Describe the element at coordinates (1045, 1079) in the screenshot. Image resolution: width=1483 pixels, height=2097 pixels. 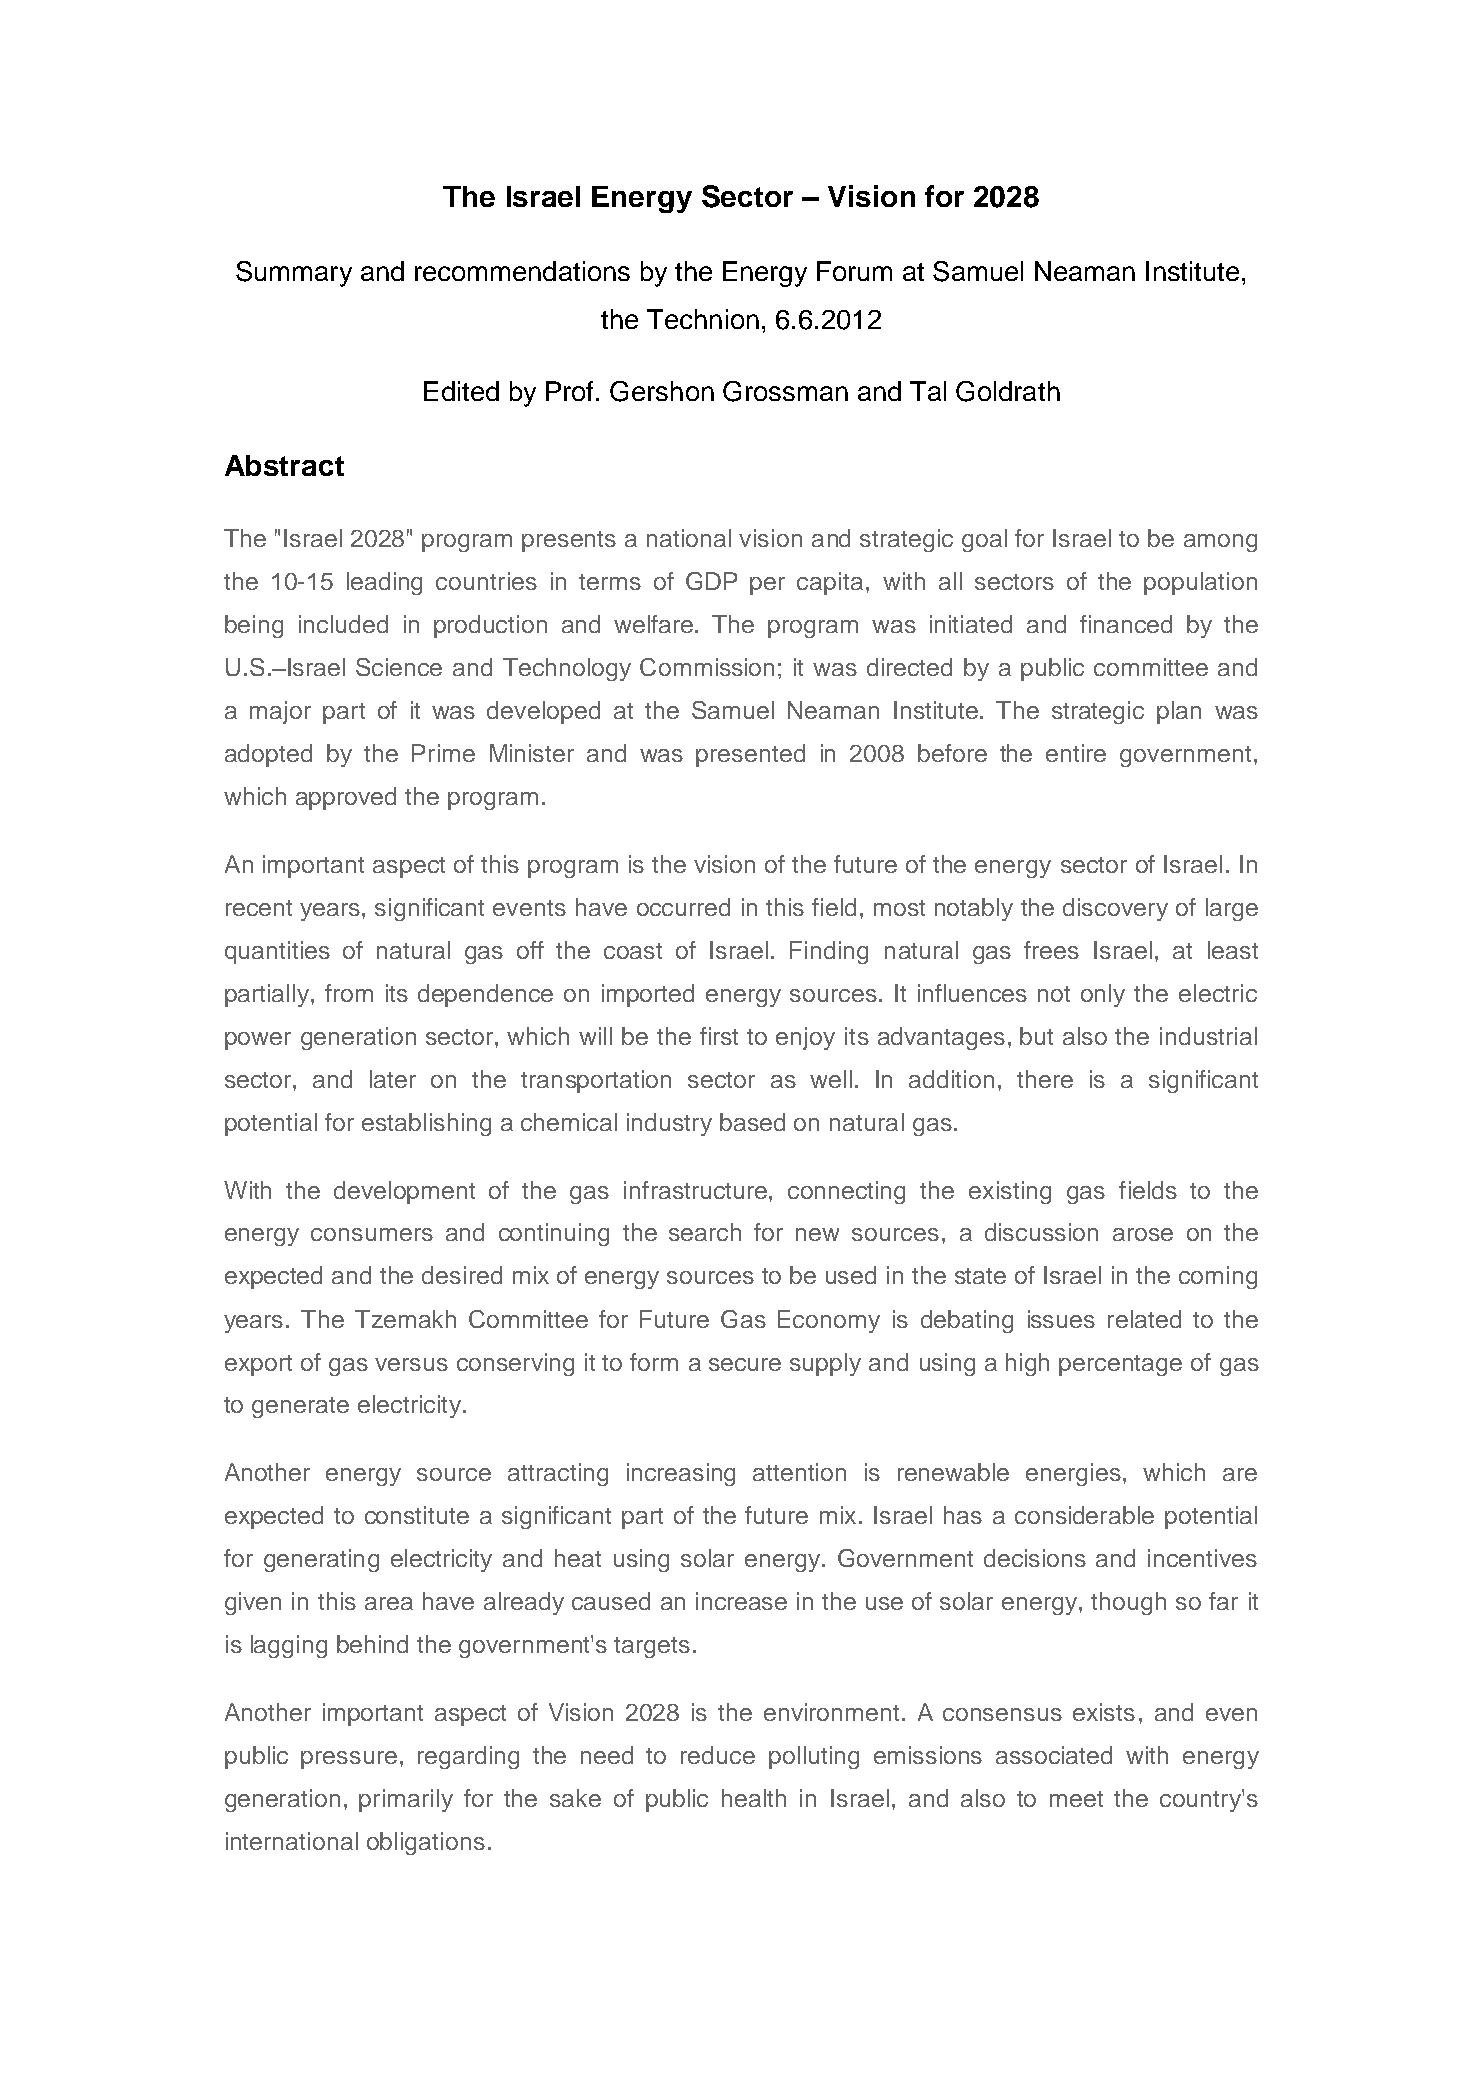
I see `there` at that location.
